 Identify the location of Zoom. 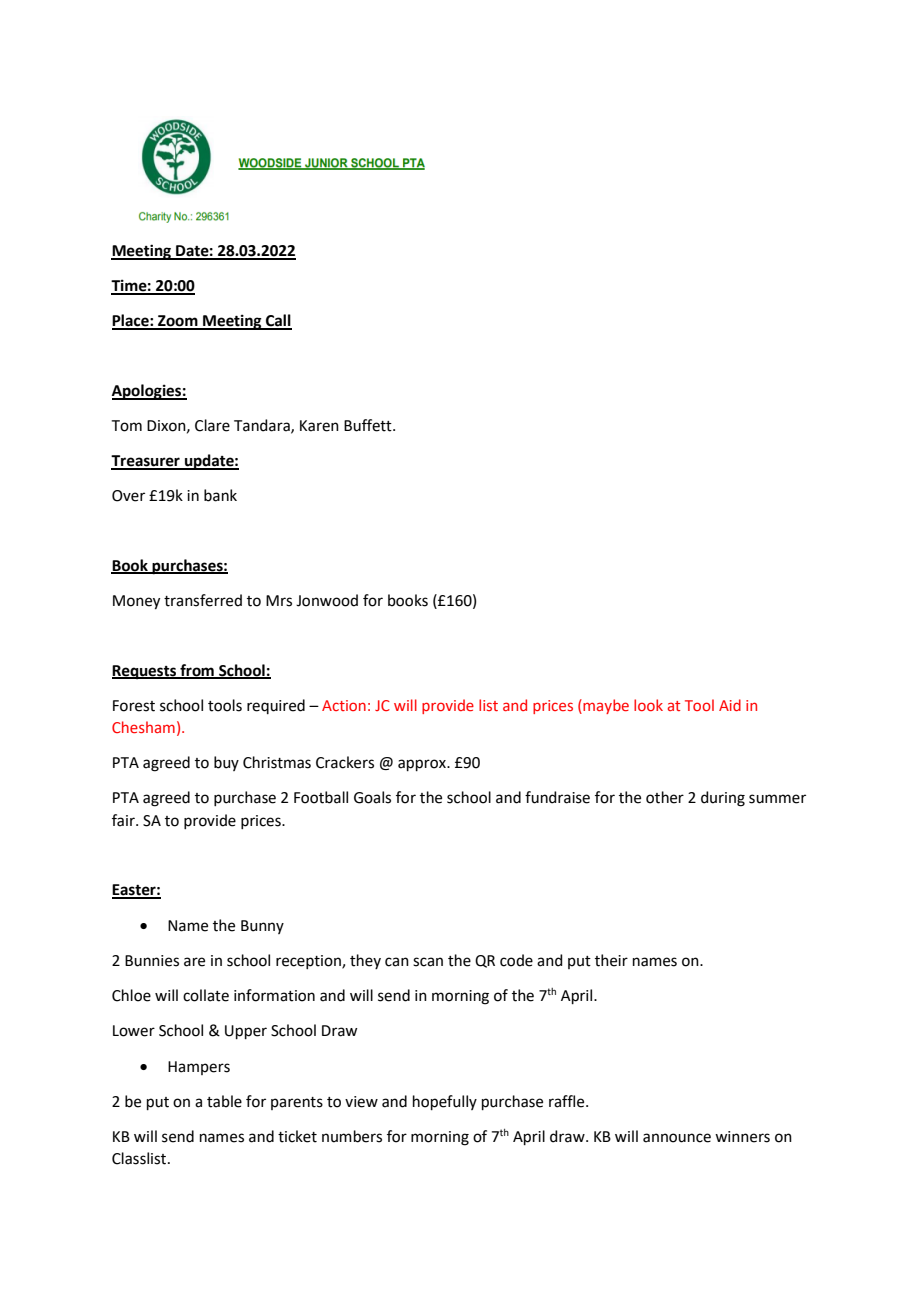
(178, 322).
